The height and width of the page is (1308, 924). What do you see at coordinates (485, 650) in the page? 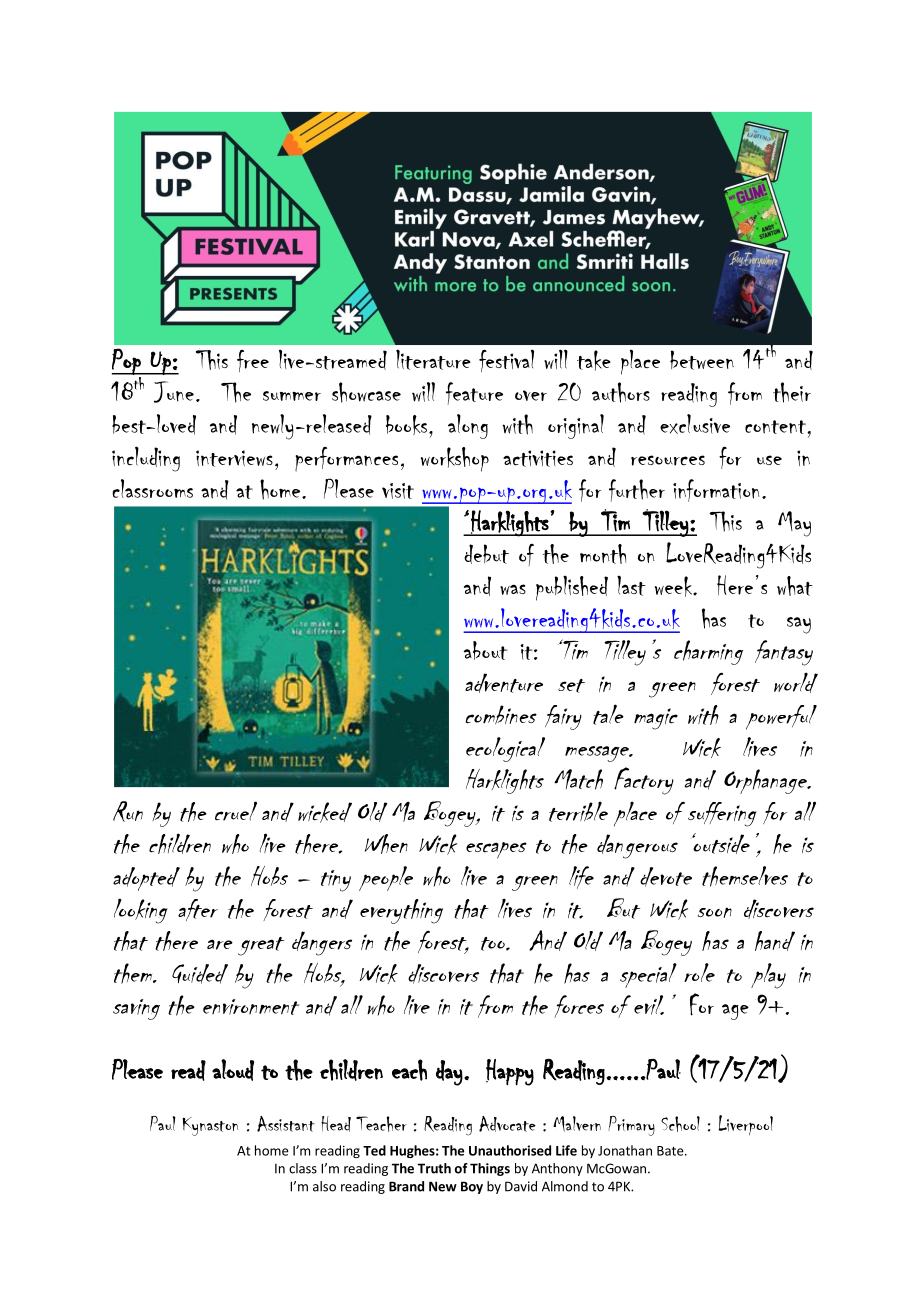
I see `about` at bounding box center [485, 650].
